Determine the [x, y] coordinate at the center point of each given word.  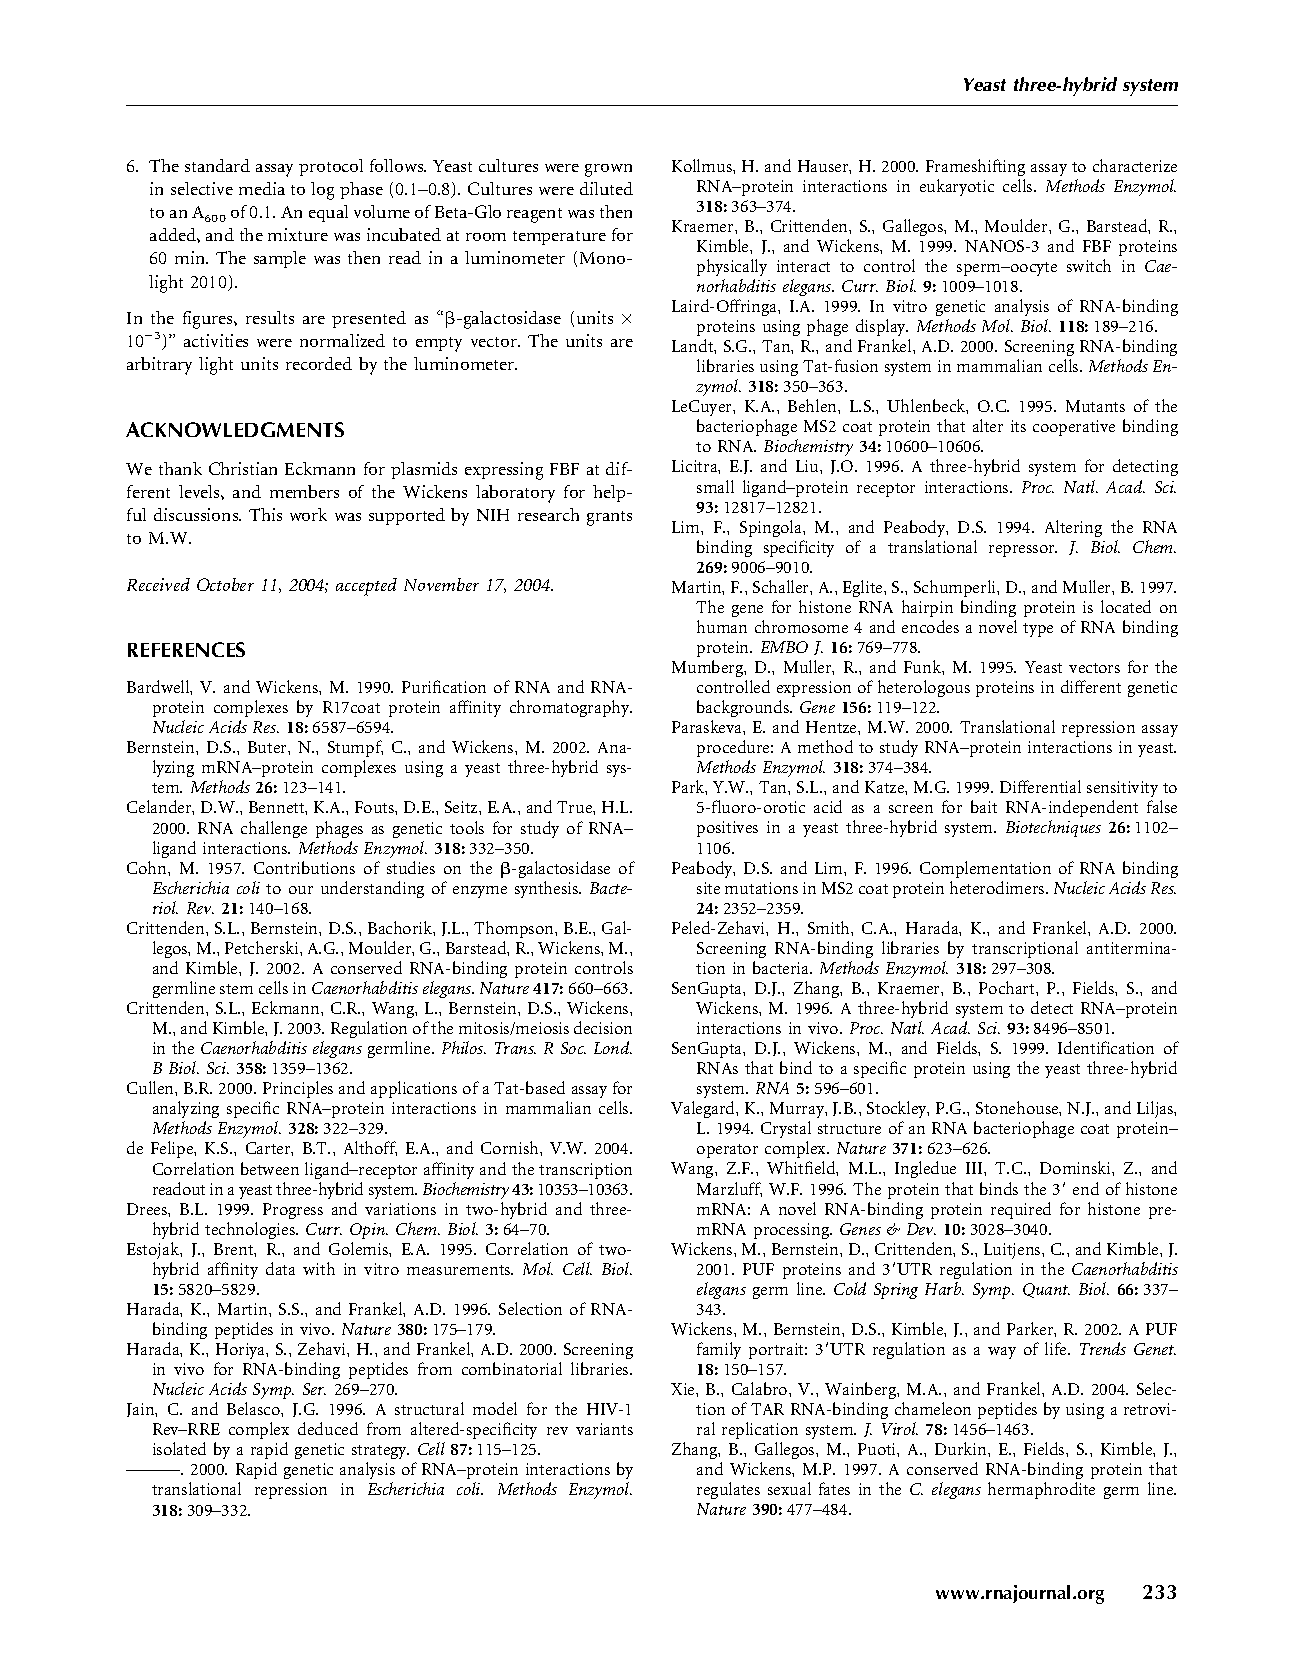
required [1021, 1210]
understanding [372, 889]
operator [727, 1151]
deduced [328, 1428]
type [1038, 630]
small [715, 486]
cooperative [1074, 428]
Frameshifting [975, 167]
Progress [293, 1211]
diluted [606, 188]
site [708, 888]
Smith [830, 927]
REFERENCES [186, 649]
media [262, 188]
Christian [243, 468]
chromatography [571, 708]
